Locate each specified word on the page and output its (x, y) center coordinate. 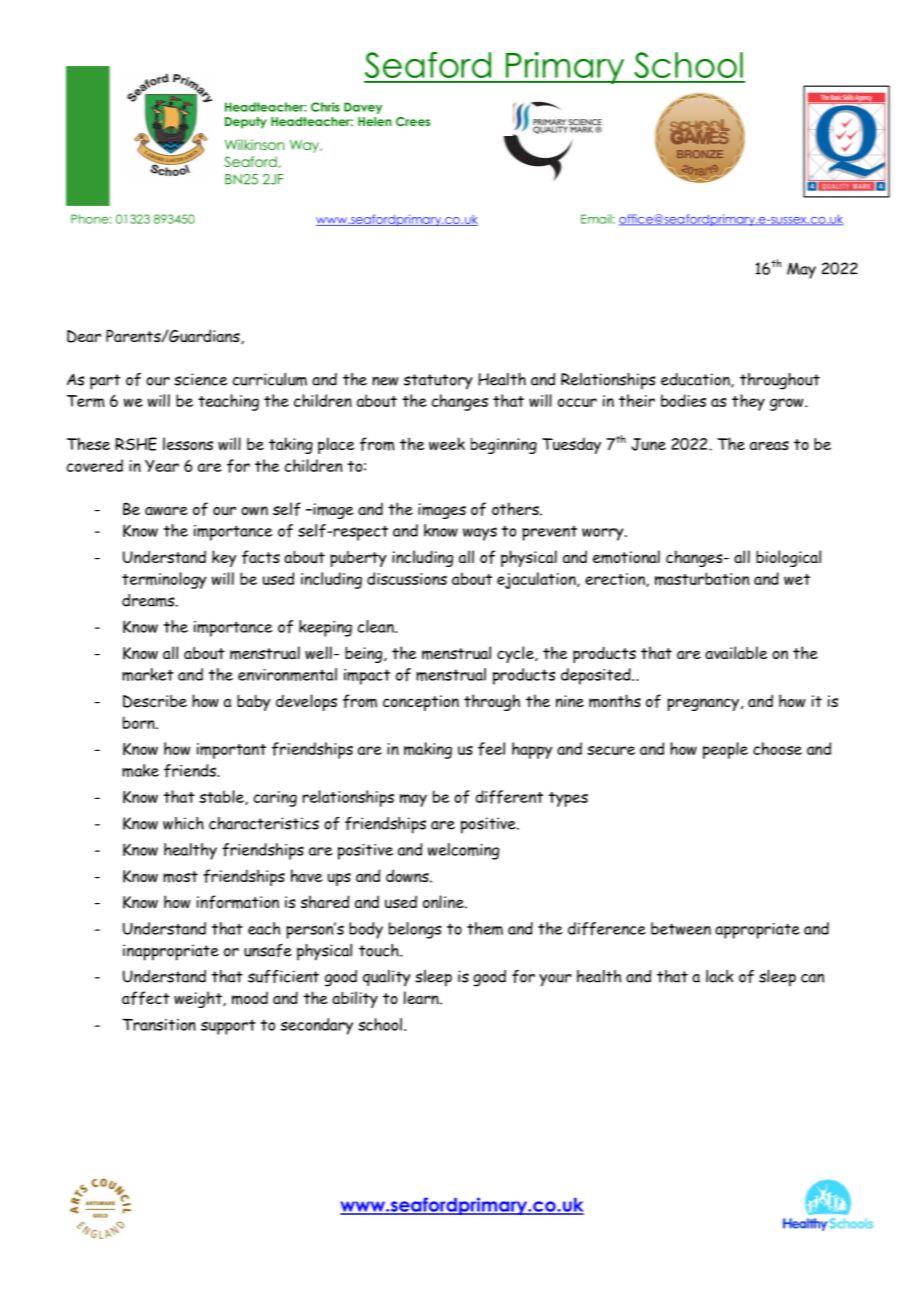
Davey (363, 108)
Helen (375, 121)
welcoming (463, 851)
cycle (516, 654)
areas (769, 445)
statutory (438, 382)
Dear (84, 336)
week (447, 444)
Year (162, 466)
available (736, 652)
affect (146, 998)
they (748, 402)
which (183, 823)
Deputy (246, 123)
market (148, 674)
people (725, 750)
